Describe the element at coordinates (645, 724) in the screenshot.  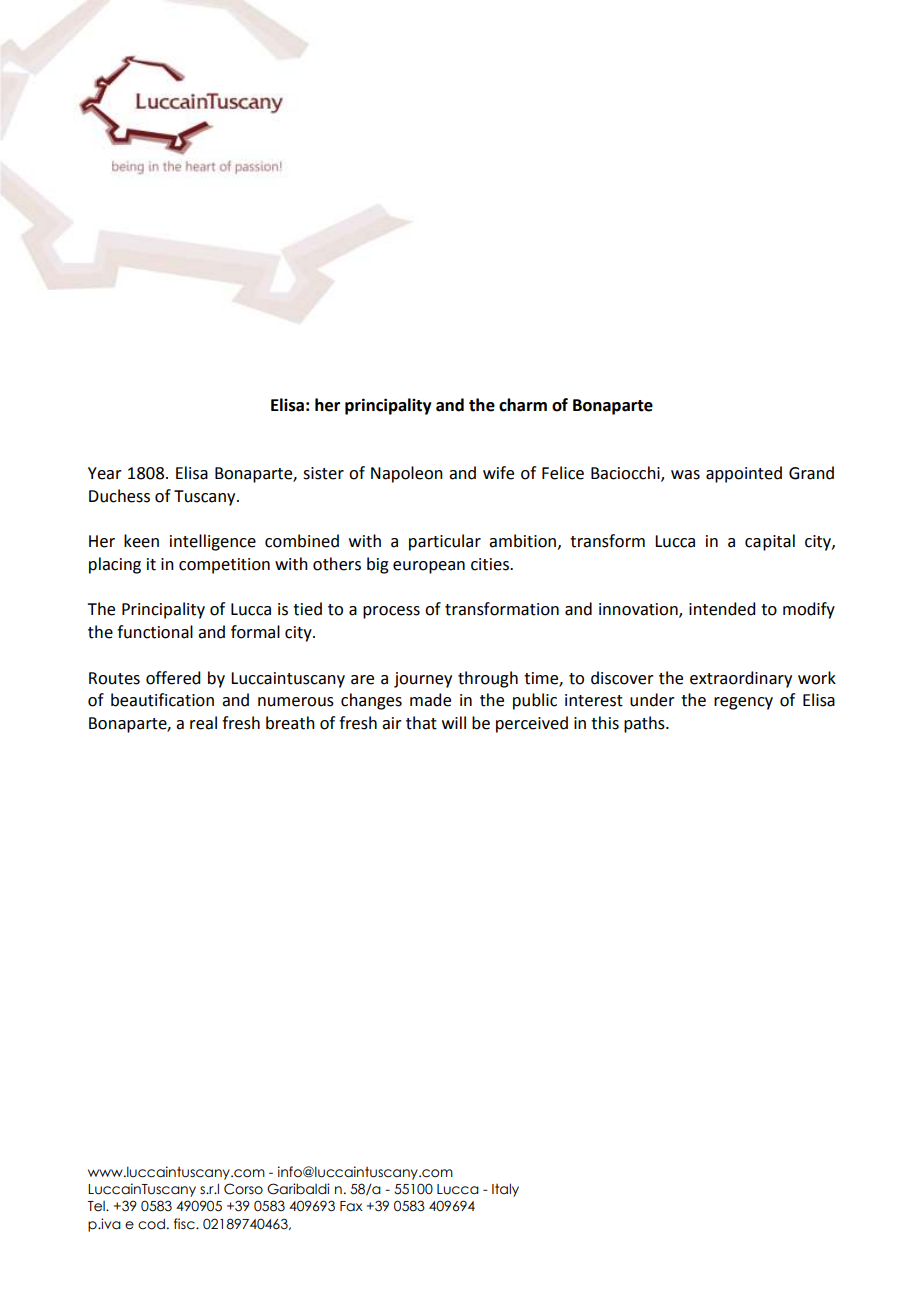
I see `paths` at that location.
